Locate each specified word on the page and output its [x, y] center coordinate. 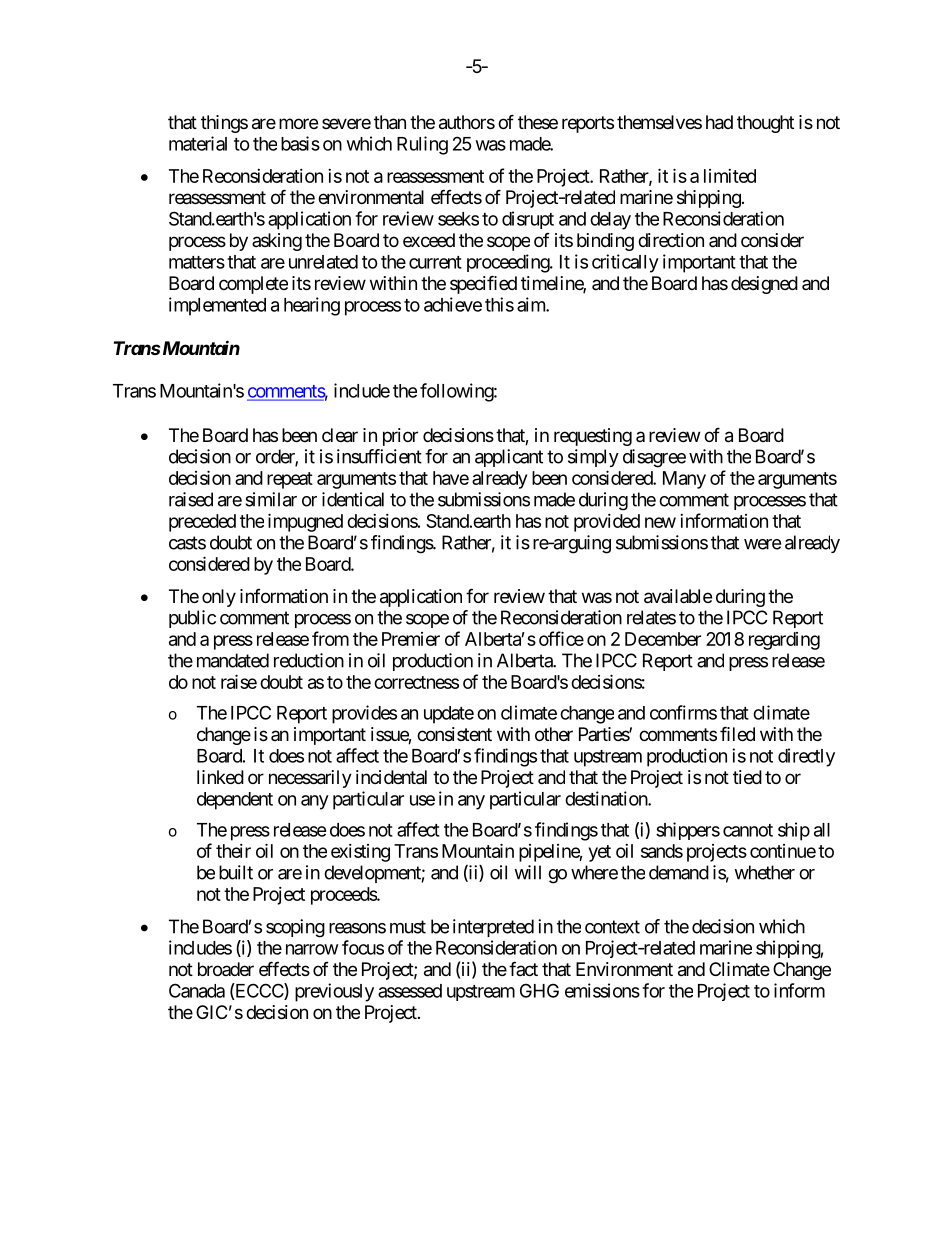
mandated [233, 660]
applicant [509, 458]
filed [737, 733]
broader [226, 969]
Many [684, 480]
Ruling [422, 145]
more [298, 123]
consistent [454, 734]
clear [340, 435]
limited [730, 176]
